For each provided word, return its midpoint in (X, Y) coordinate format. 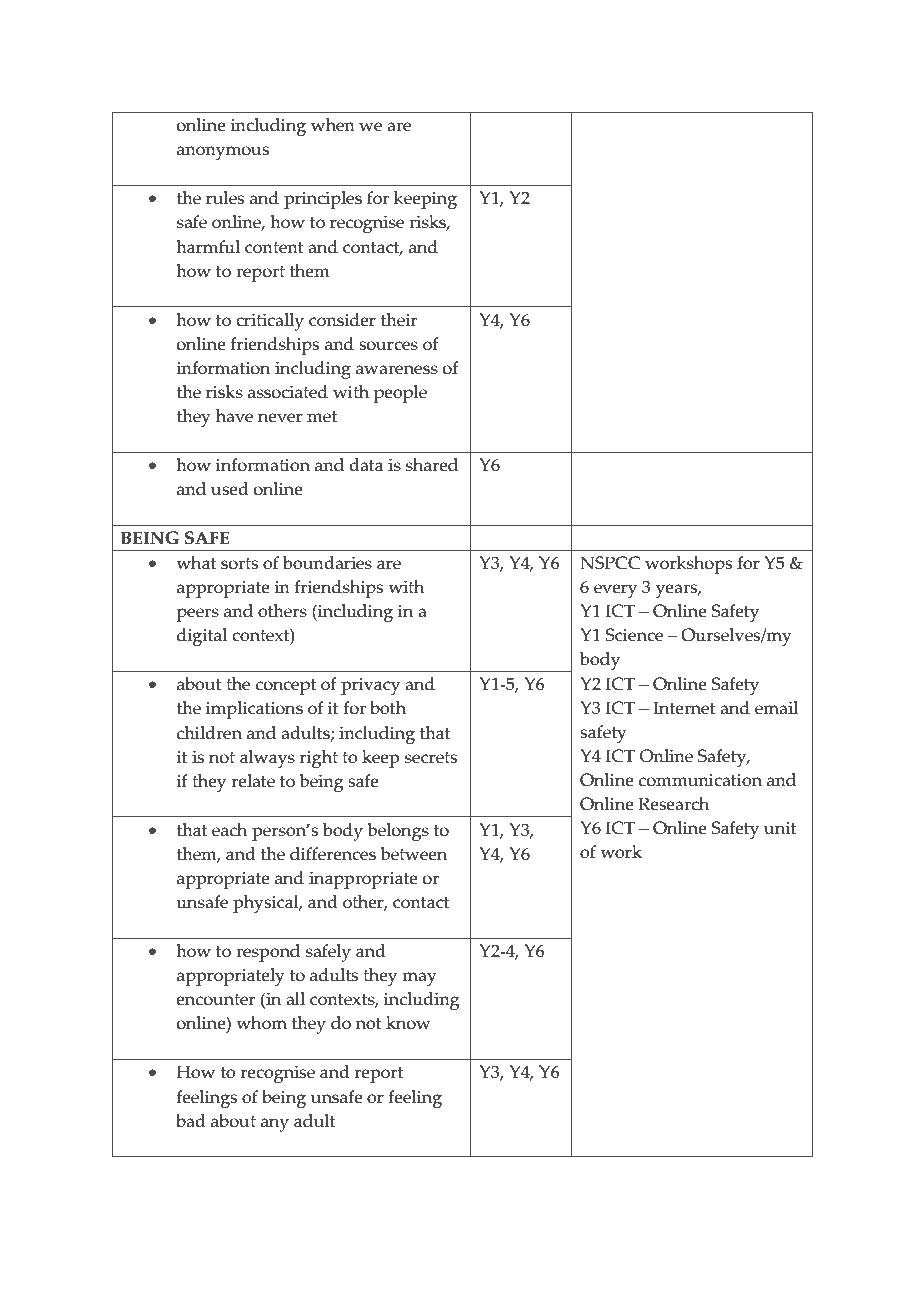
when (333, 125)
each (229, 830)
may (419, 979)
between (413, 854)
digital (202, 637)
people (400, 394)
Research (673, 804)
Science (634, 635)
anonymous (223, 153)
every (615, 591)
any (275, 1125)
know (408, 1023)
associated (288, 392)
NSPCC (610, 563)
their (399, 320)
